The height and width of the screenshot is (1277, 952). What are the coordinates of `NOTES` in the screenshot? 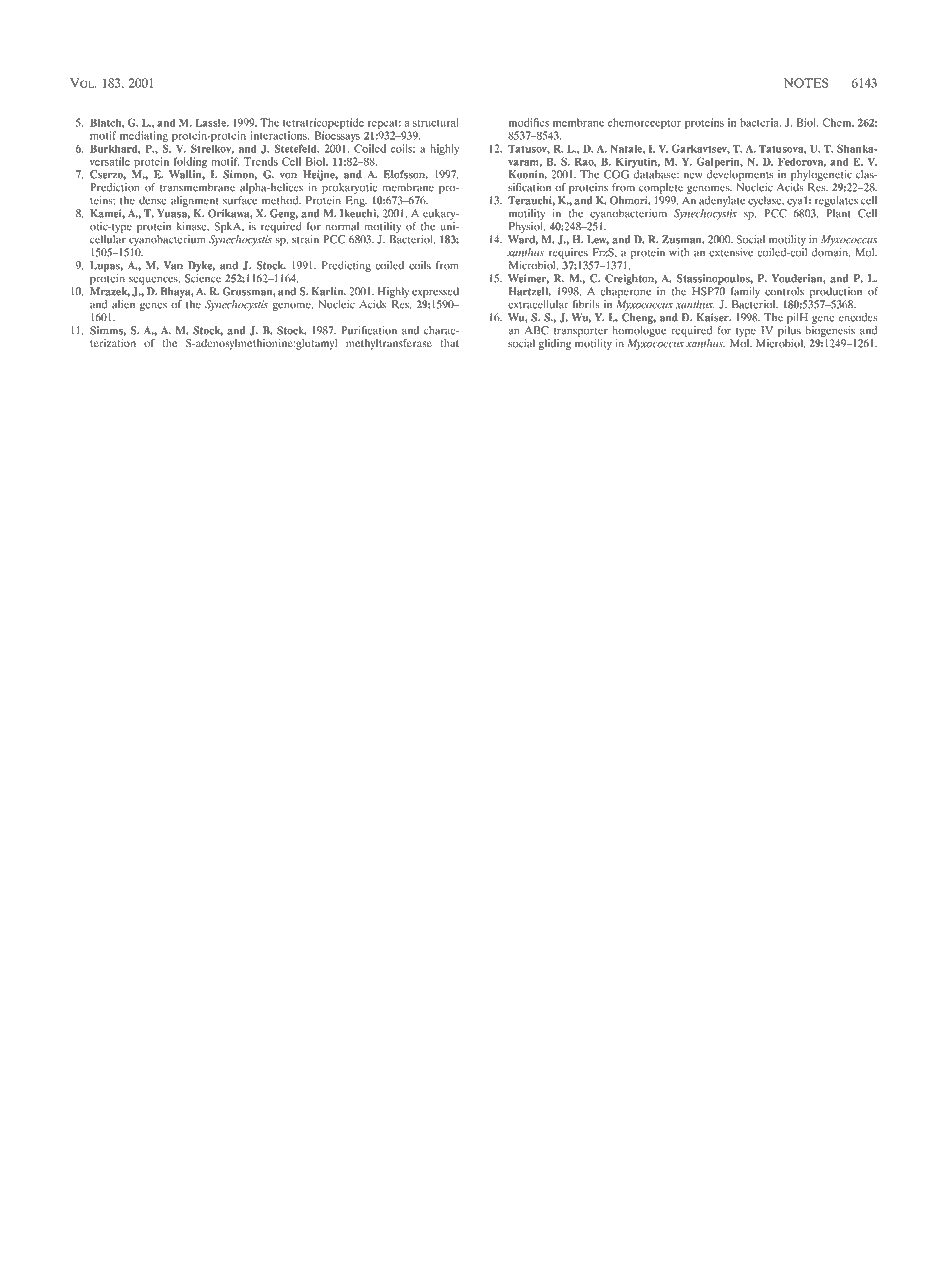 It's located at (806, 83).
